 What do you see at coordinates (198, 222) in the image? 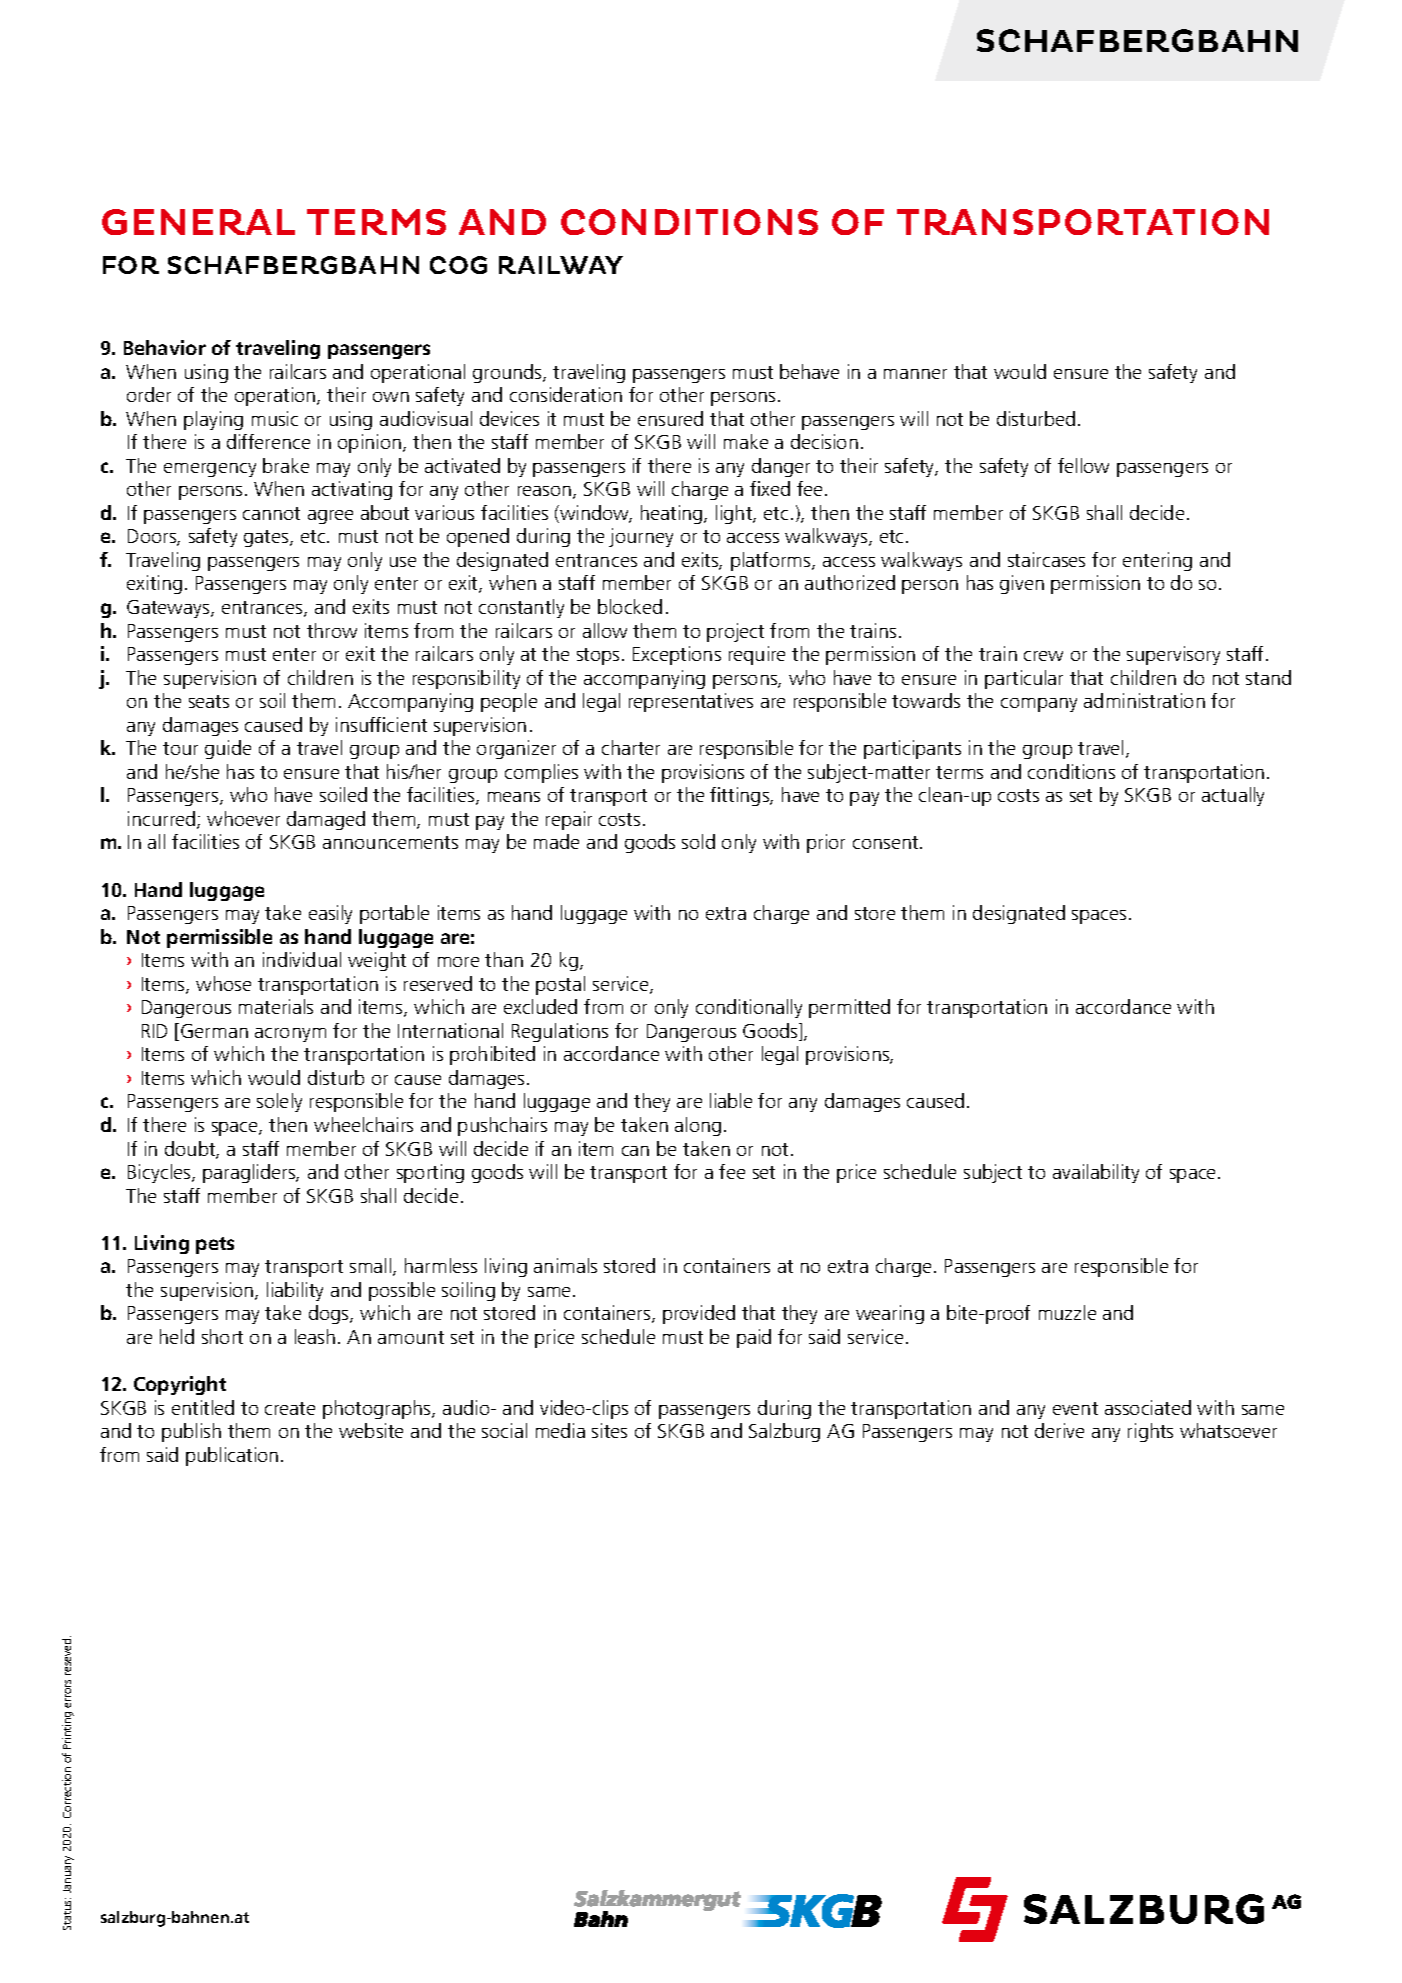
I see `GENERAL` at bounding box center [198, 222].
